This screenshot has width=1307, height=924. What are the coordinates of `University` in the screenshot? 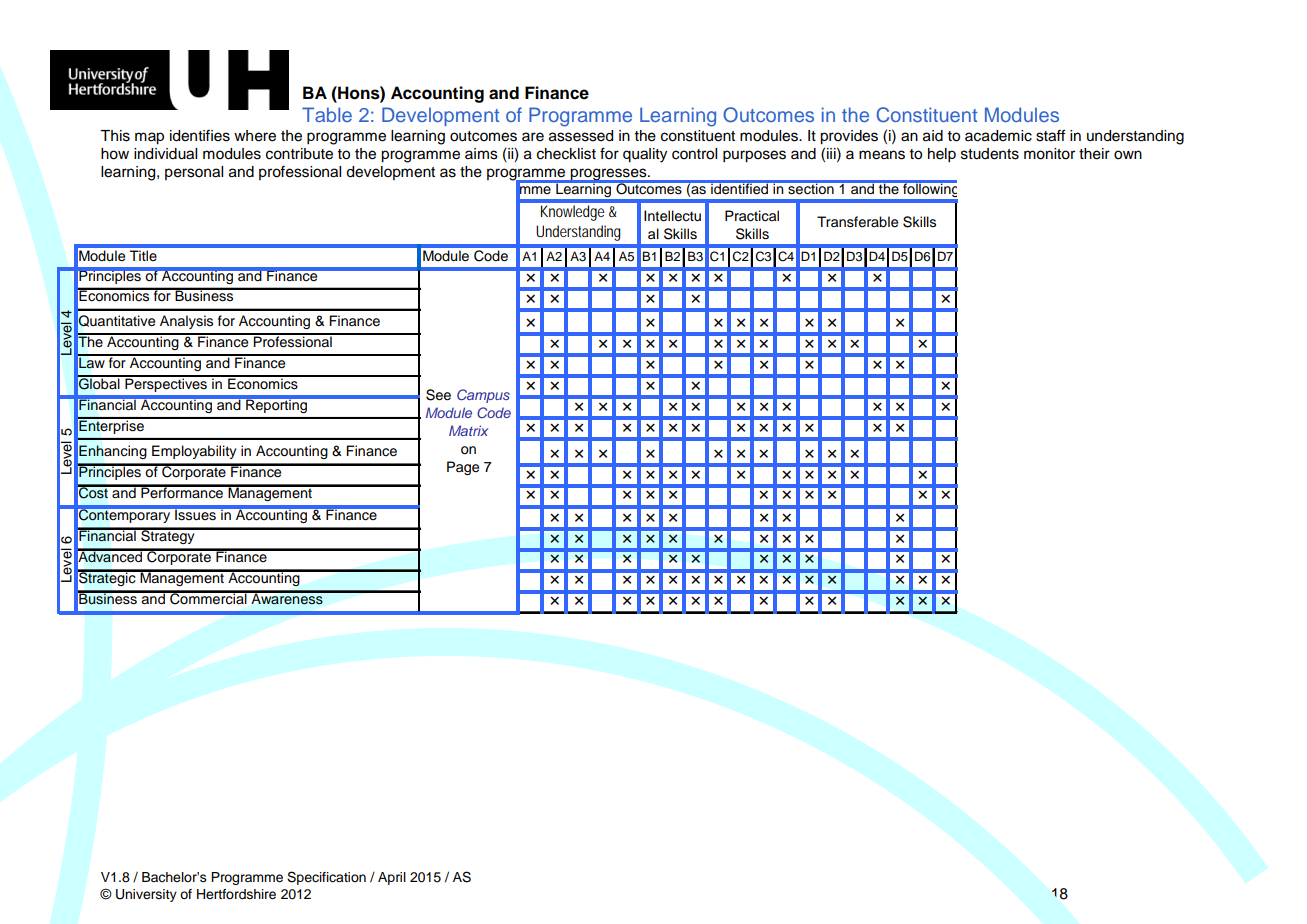 It's located at (146, 895).
